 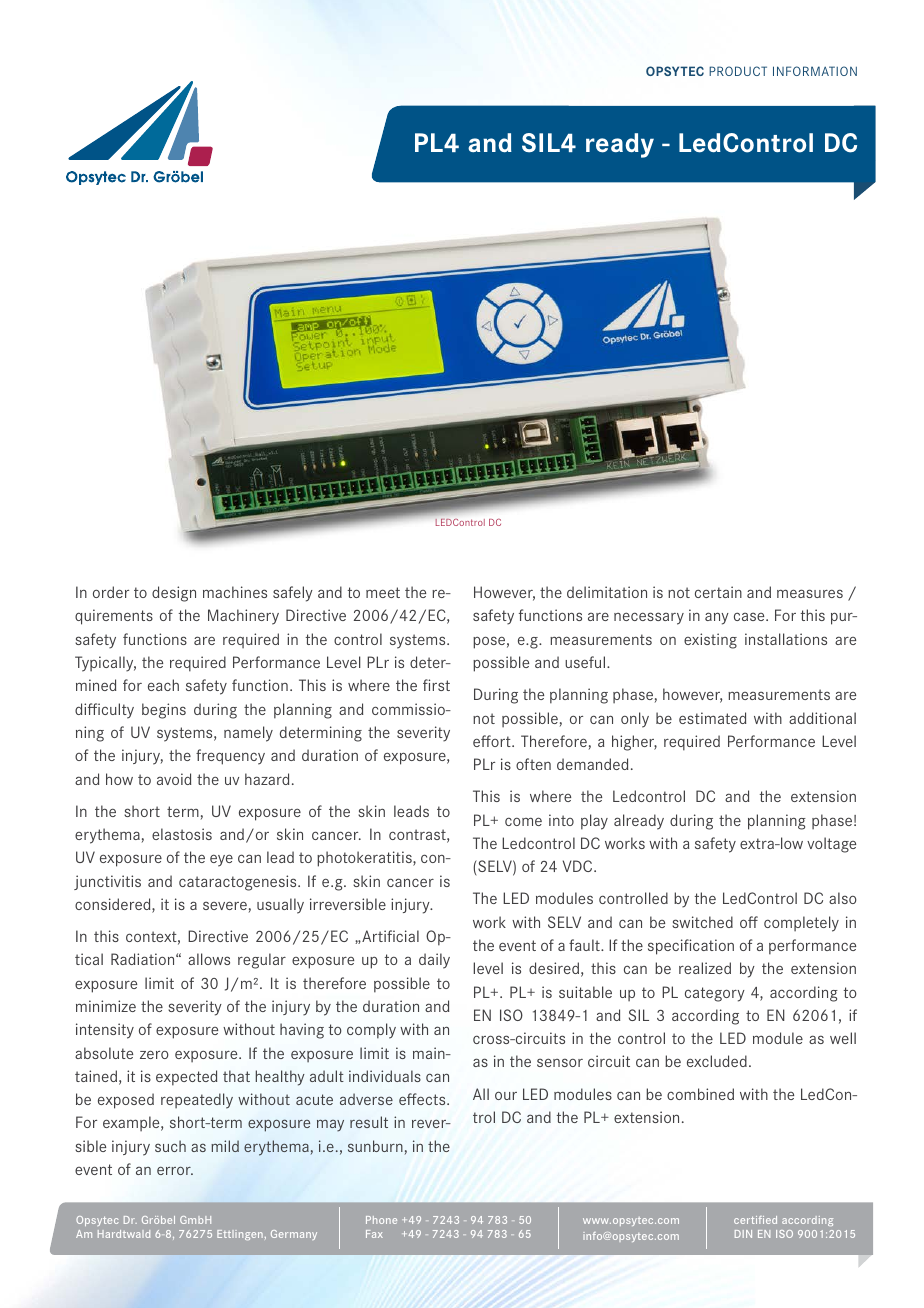 I want to click on voltage, so click(x=831, y=845).
